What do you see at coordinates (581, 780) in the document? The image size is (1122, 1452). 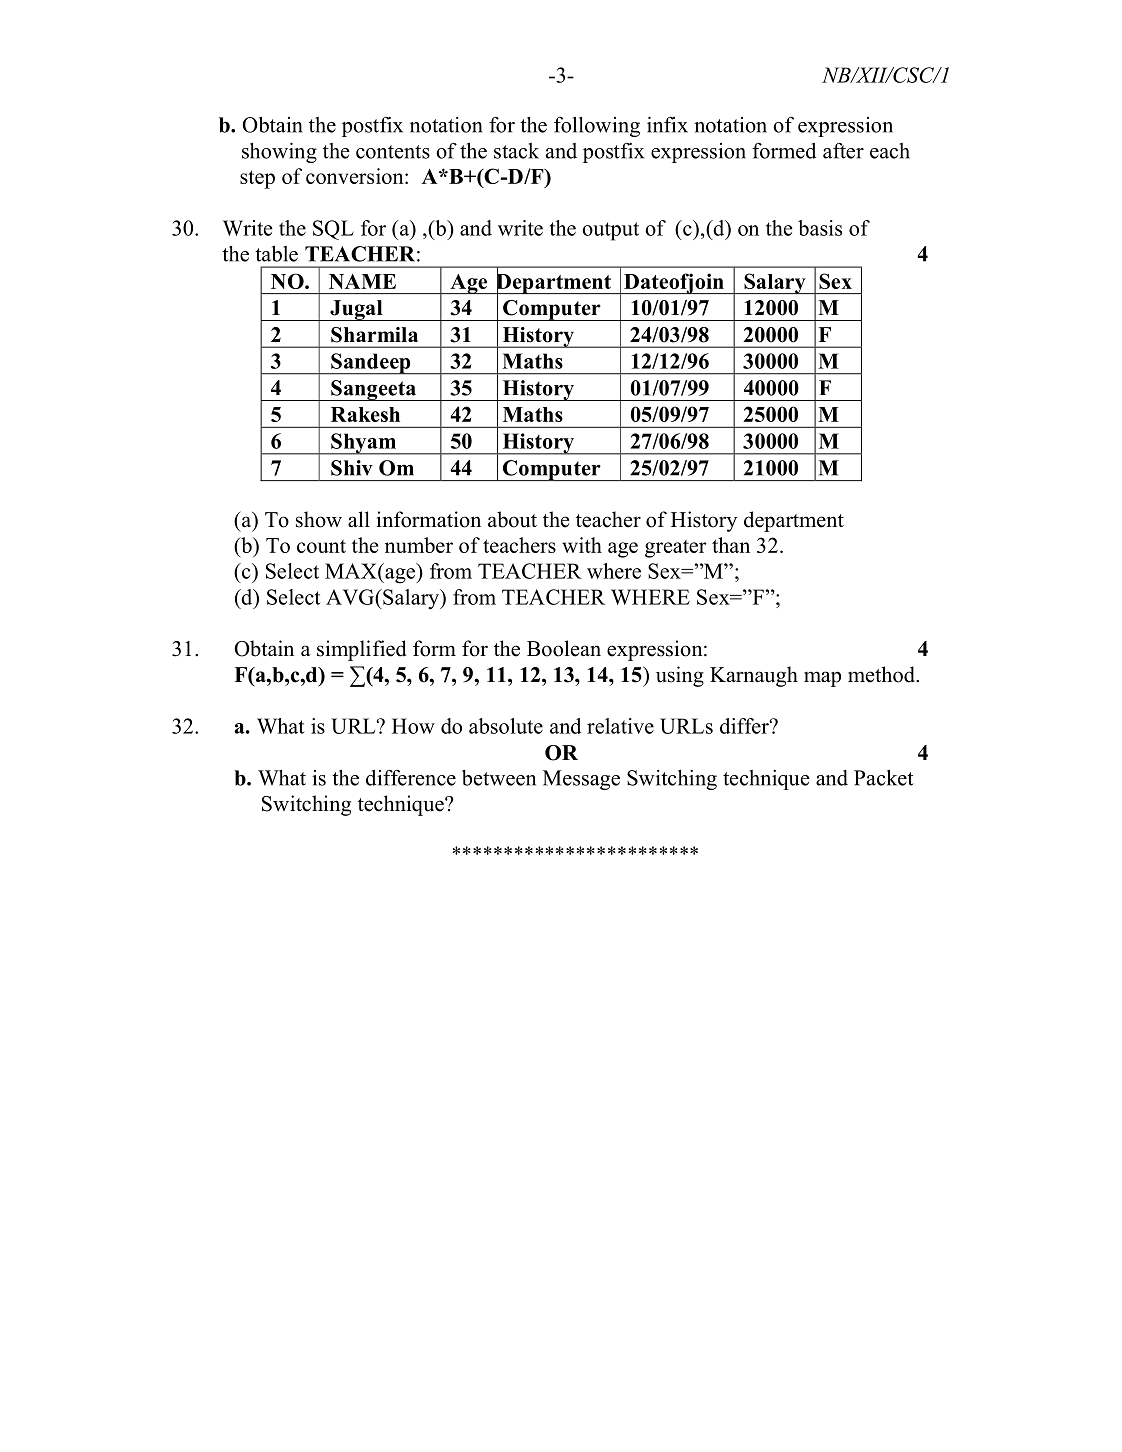 I see `Message` at bounding box center [581, 780].
